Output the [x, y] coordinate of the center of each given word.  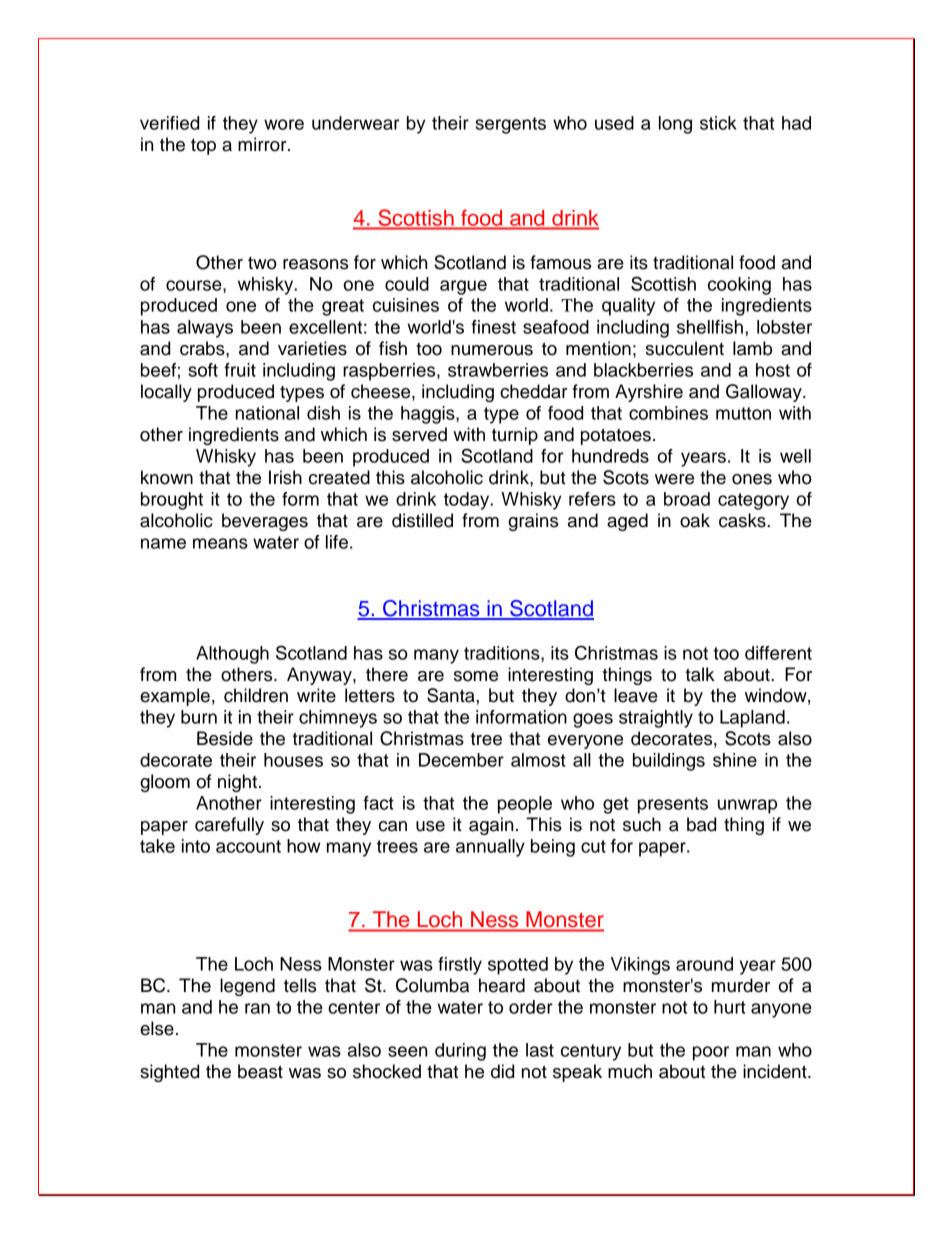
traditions [503, 653]
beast [260, 1071]
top [203, 146]
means [220, 543]
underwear [356, 123]
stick [718, 123]
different [778, 653]
